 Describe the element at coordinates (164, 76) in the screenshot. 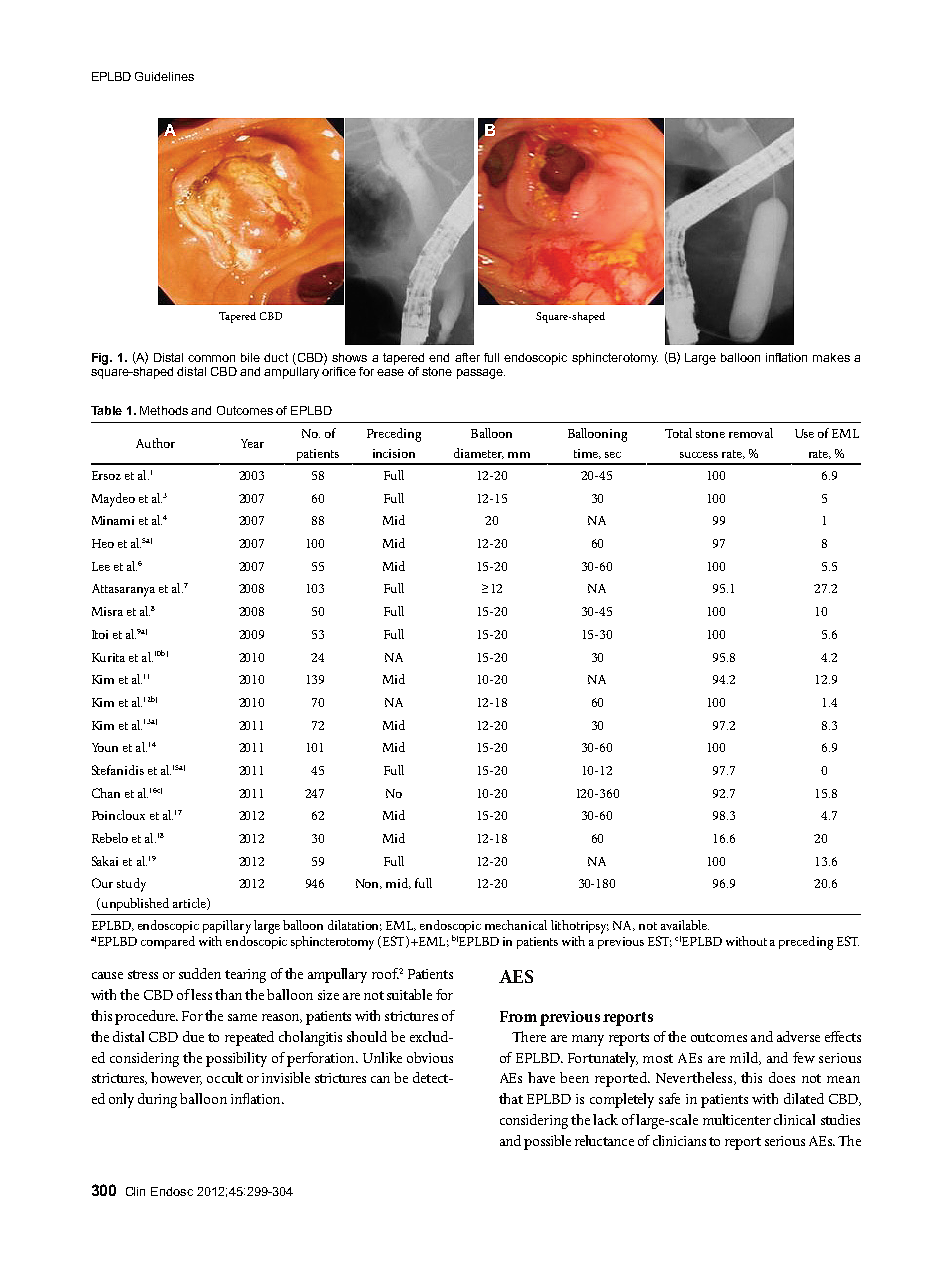

I see `Guidelines` at that location.
